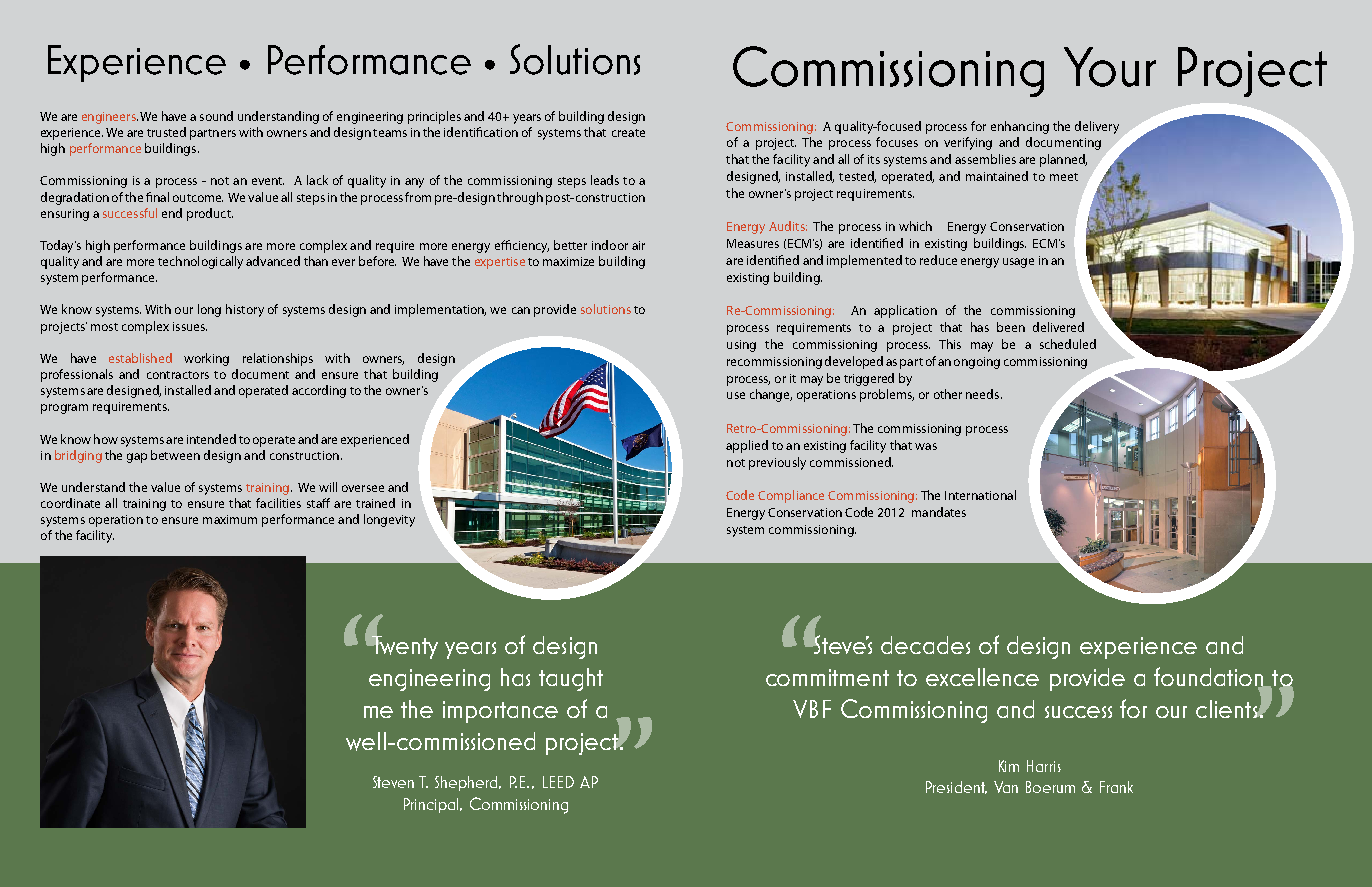 This screenshot has width=1372, height=887. Describe the element at coordinates (747, 446) in the screenshot. I see `applied` at that location.
